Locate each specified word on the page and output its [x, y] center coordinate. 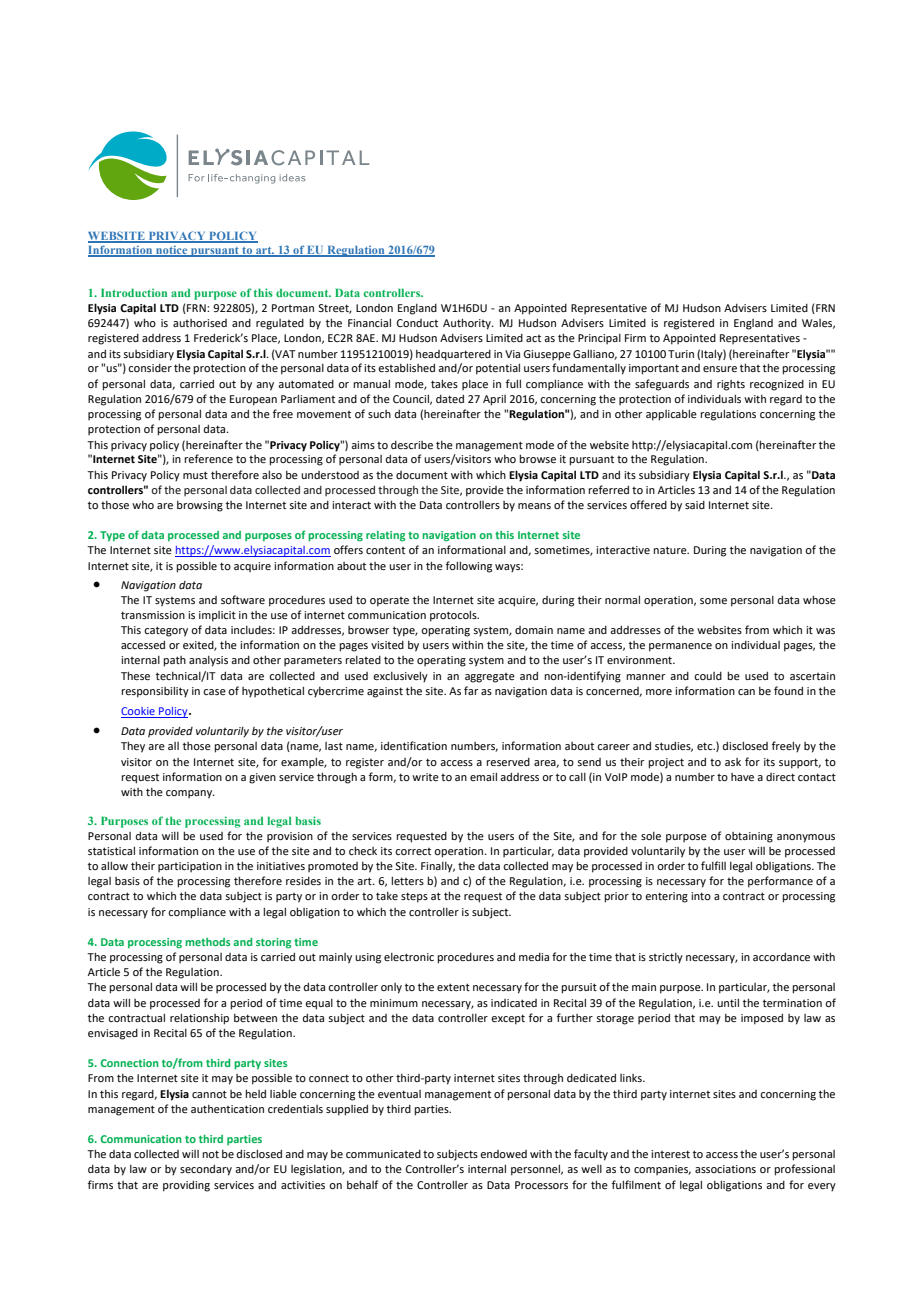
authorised [200, 323]
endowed [503, 1154]
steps [414, 897]
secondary [206, 1170]
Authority [468, 324]
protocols [454, 616]
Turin [681, 354]
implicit [217, 616]
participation [190, 867]
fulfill [713, 865]
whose [819, 599]
